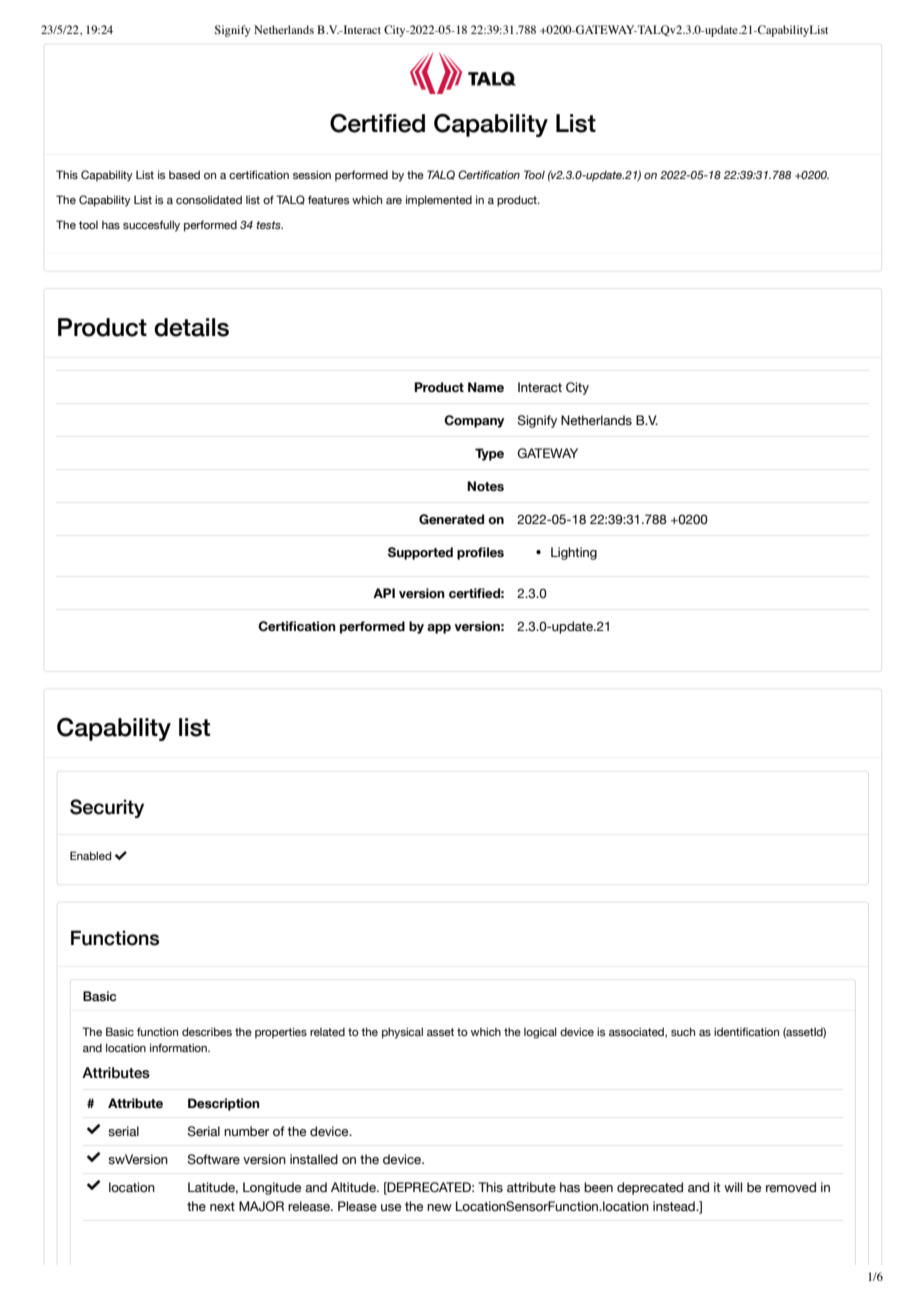 This screenshot has width=924, height=1307. I want to click on physical, so click(402, 1033).
